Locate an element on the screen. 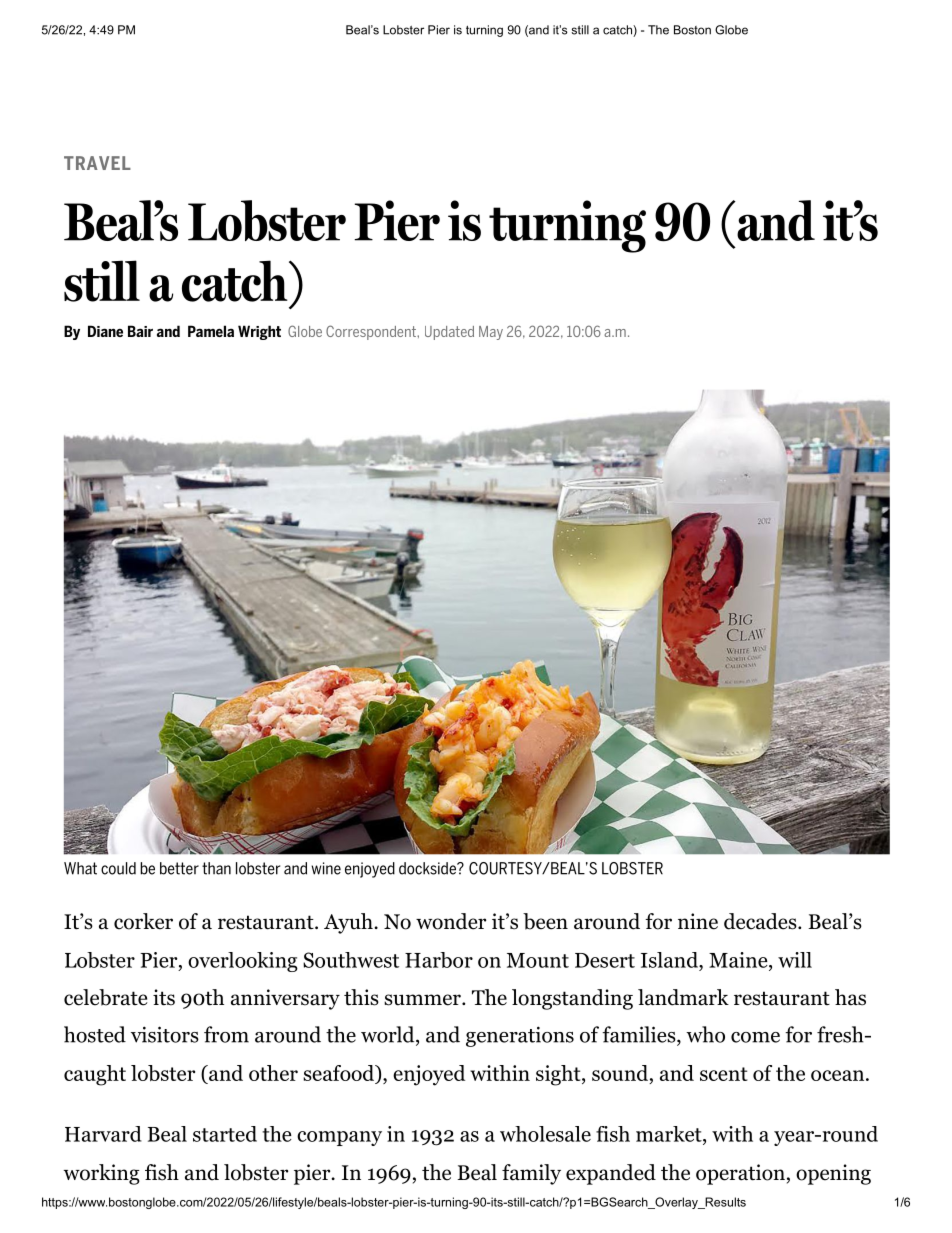 This screenshot has height=1233, width=952. wonder is located at coordinates (451, 921).
